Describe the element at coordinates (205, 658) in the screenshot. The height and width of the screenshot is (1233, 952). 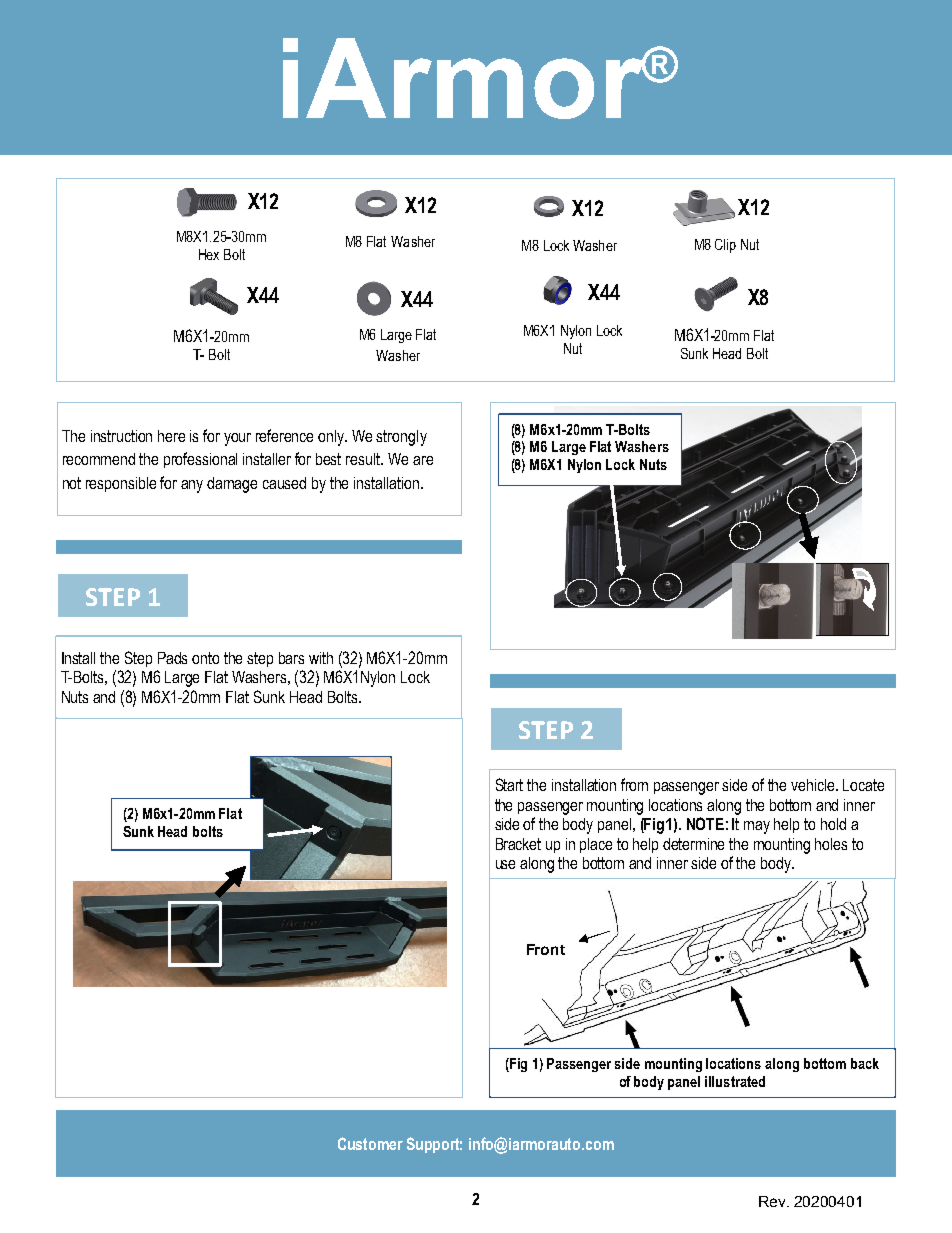
I see `onto` at that location.
